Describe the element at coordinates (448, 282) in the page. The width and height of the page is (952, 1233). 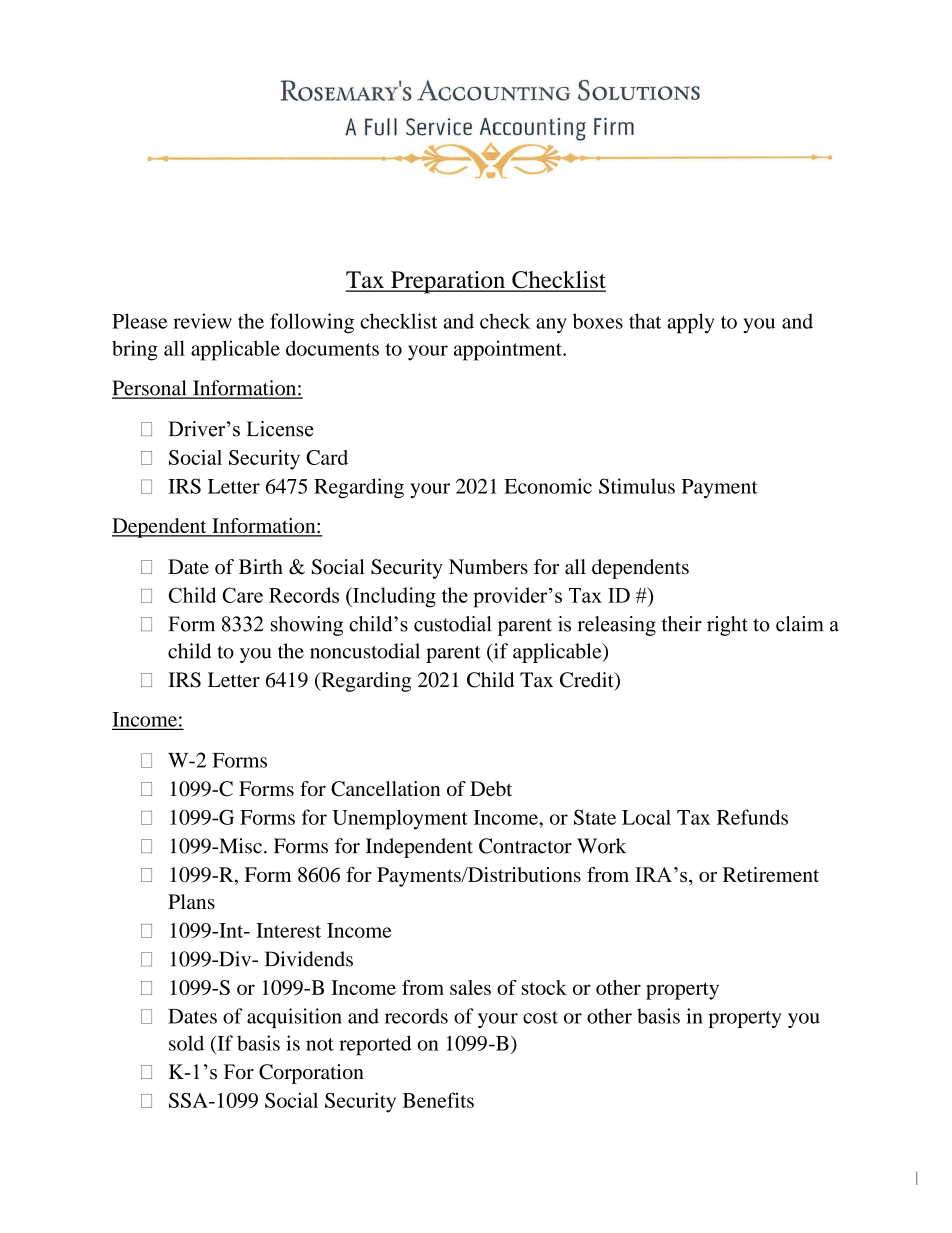
I see `Preparation` at that location.
